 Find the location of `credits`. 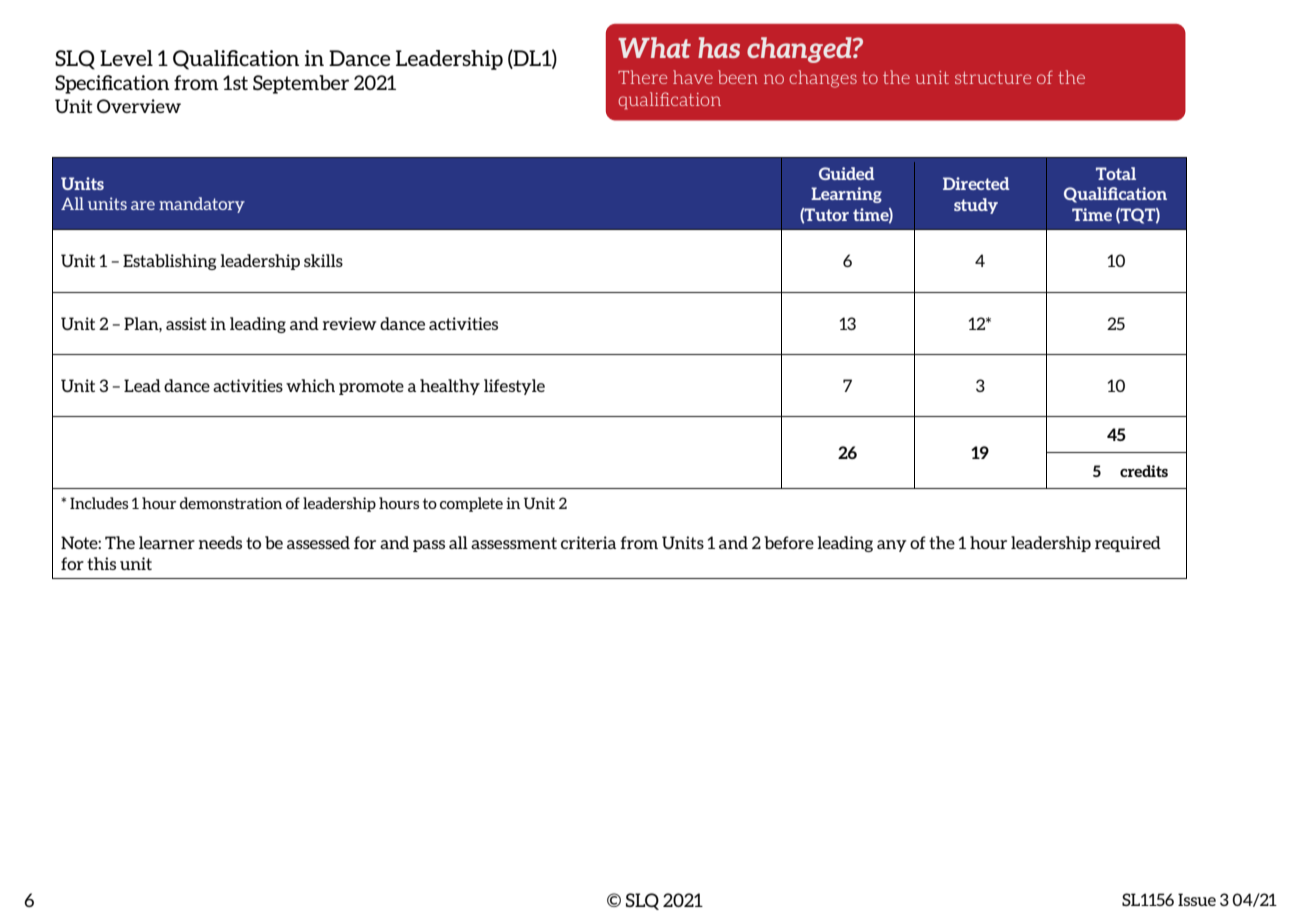

credits is located at coordinates (1144, 471).
